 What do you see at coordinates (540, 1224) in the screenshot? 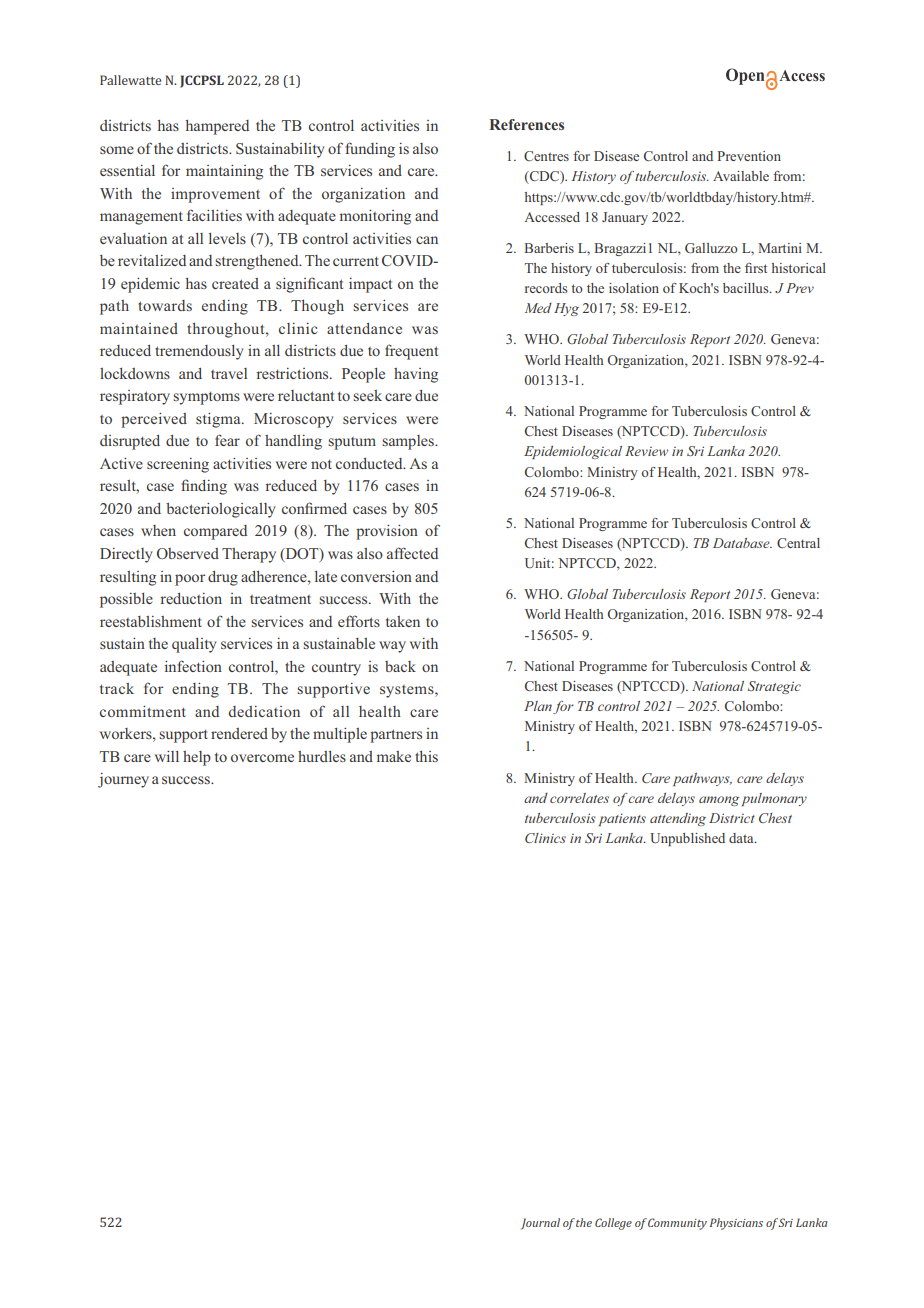
I see `Journal` at bounding box center [540, 1224].
